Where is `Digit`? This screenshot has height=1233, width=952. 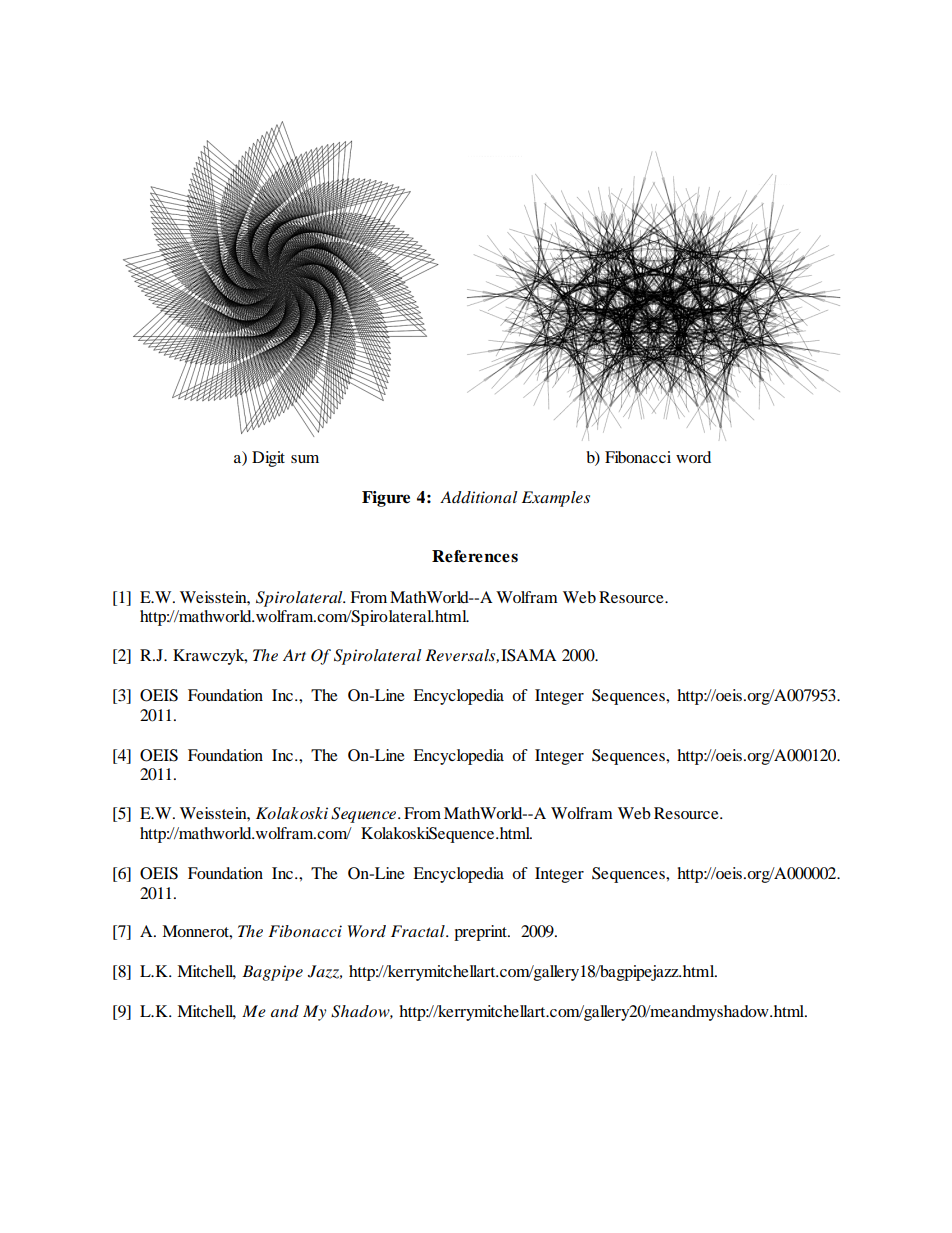 Digit is located at coordinates (268, 459).
